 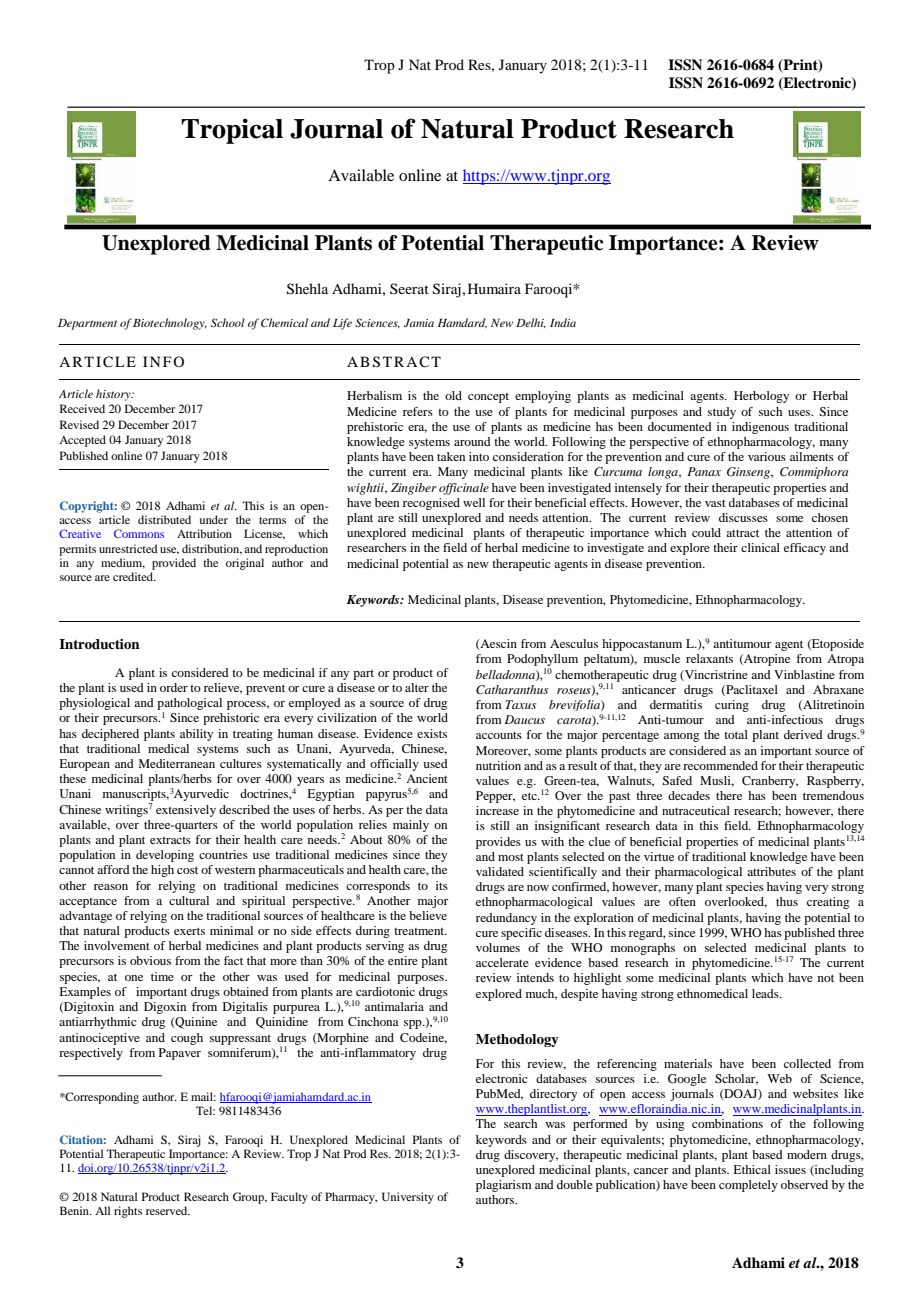 I want to click on Herbology, so click(x=761, y=397).
